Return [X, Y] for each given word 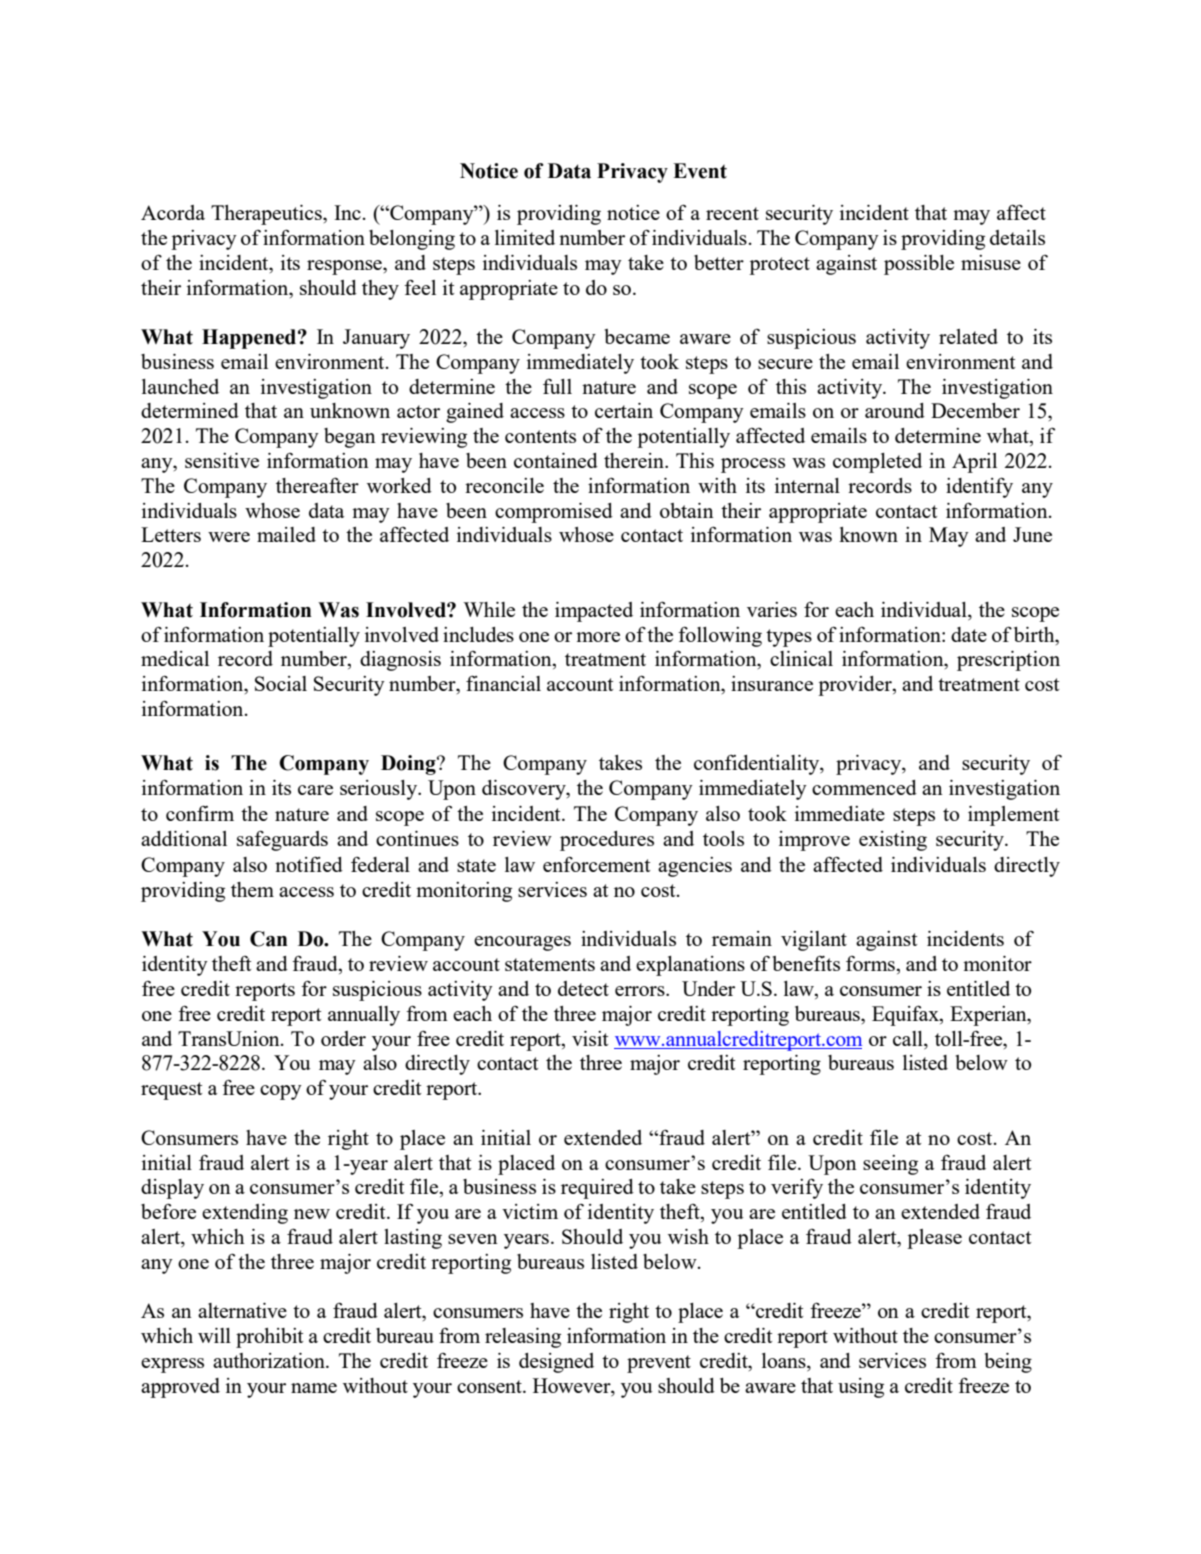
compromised [554, 513]
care [315, 790]
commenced [864, 787]
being [1008, 1363]
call [909, 1038]
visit [590, 1038]
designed [556, 1363]
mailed [286, 534]
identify [979, 487]
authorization [270, 1360]
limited [525, 237]
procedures [607, 841]
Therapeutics [267, 215]
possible [919, 265]
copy [281, 1092]
